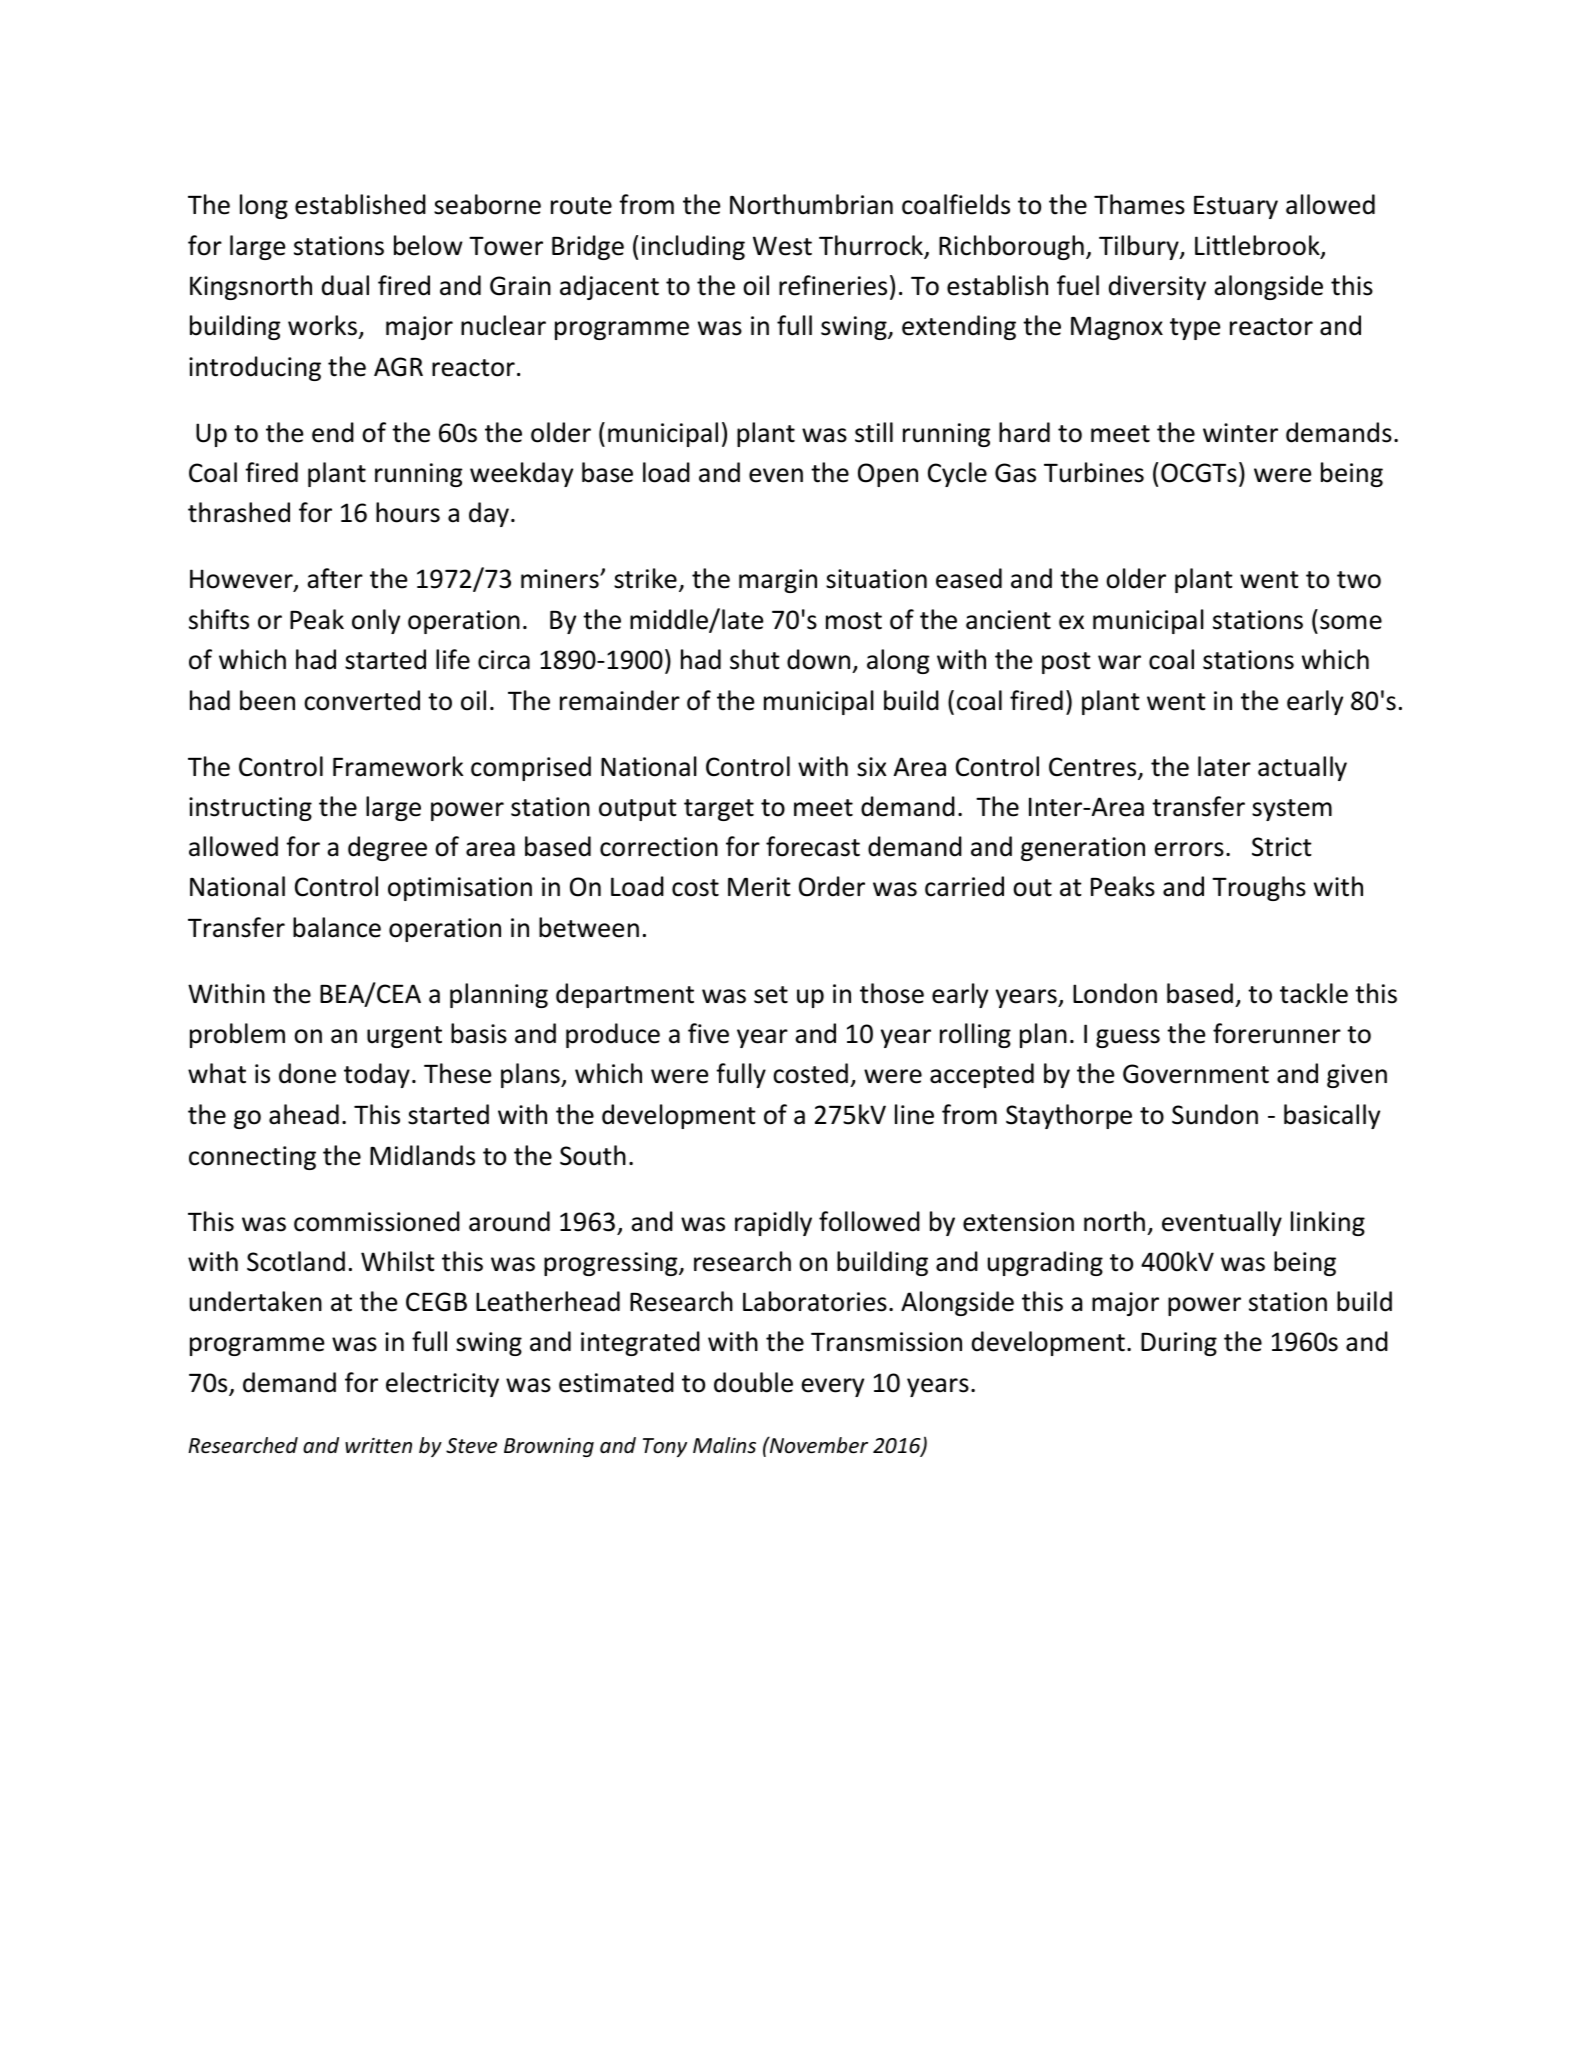 The image size is (1596, 2065). I want to click on urgent, so click(404, 1037).
